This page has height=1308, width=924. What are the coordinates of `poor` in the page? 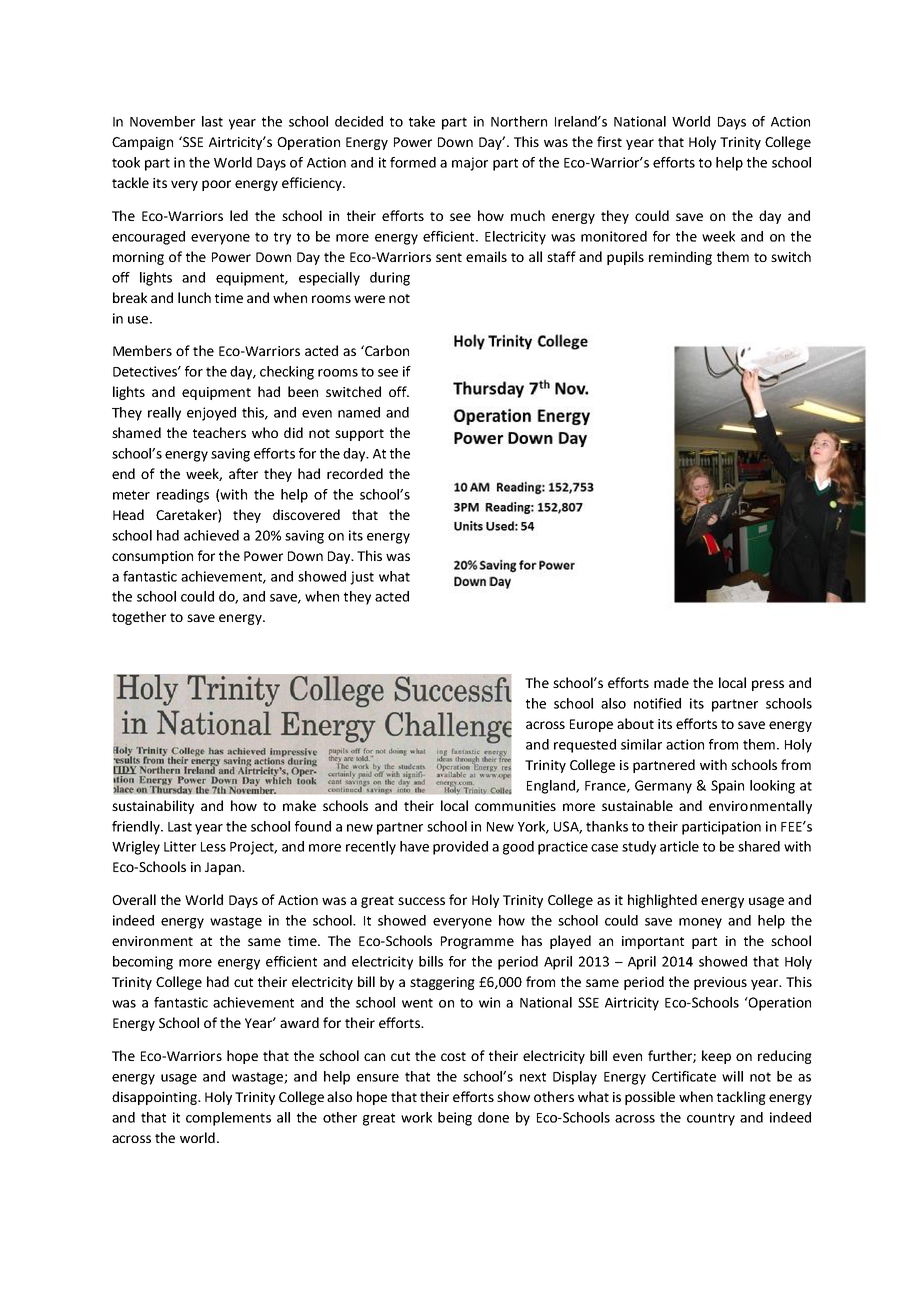 It's located at (216, 185).
